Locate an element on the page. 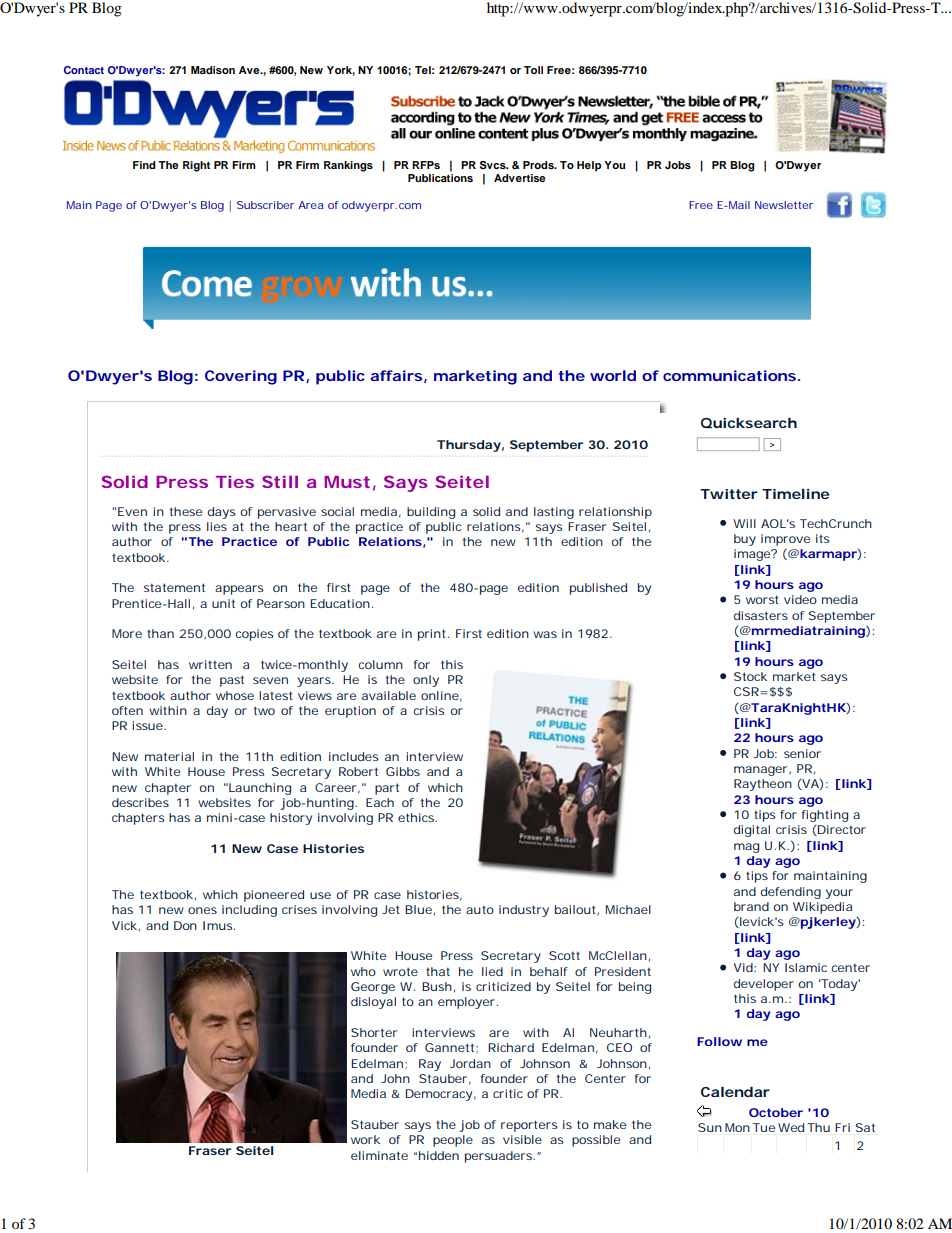 Image resolution: width=952 pixels, height=1233 pixels. these is located at coordinates (185, 511).
